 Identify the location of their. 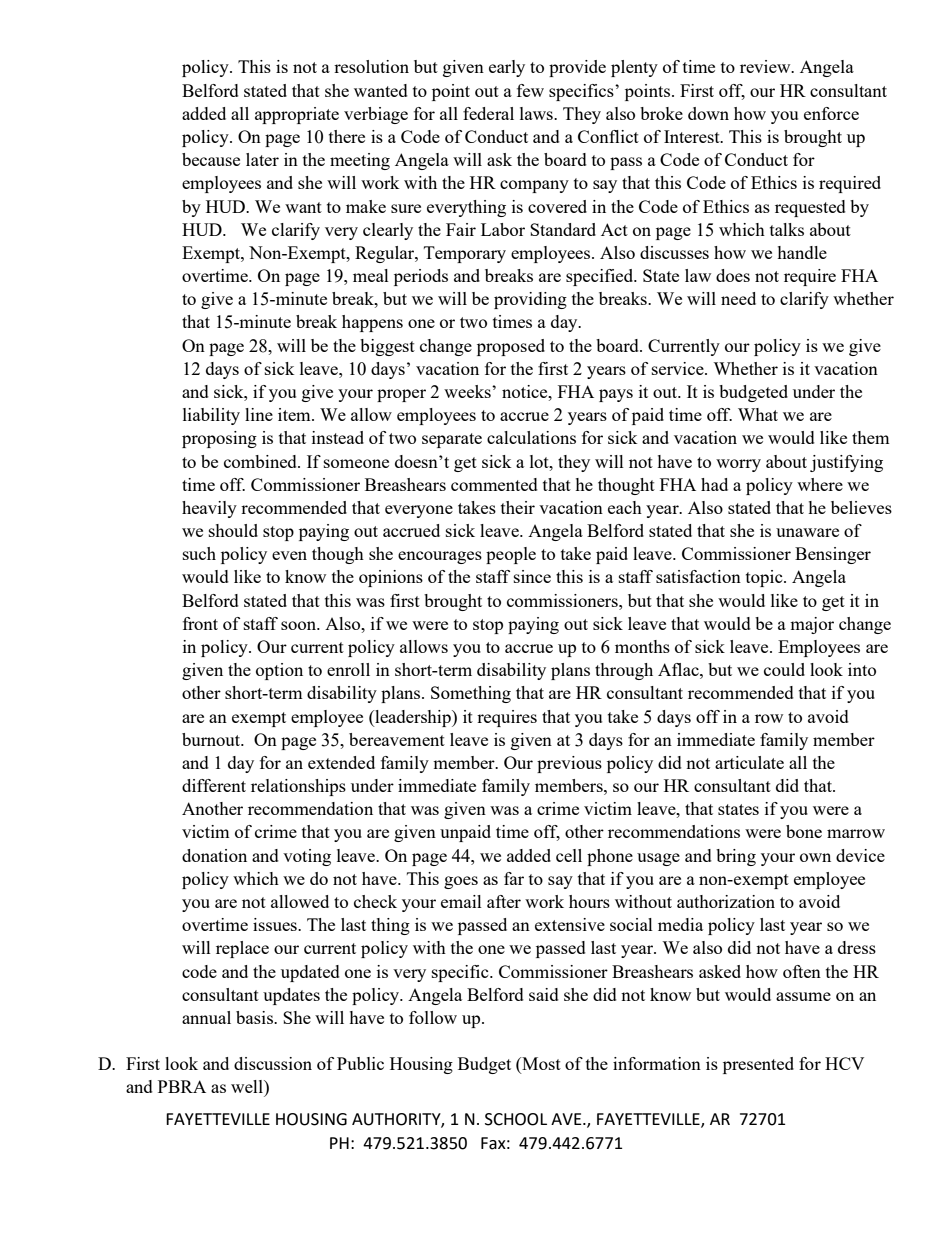
(518, 507).
